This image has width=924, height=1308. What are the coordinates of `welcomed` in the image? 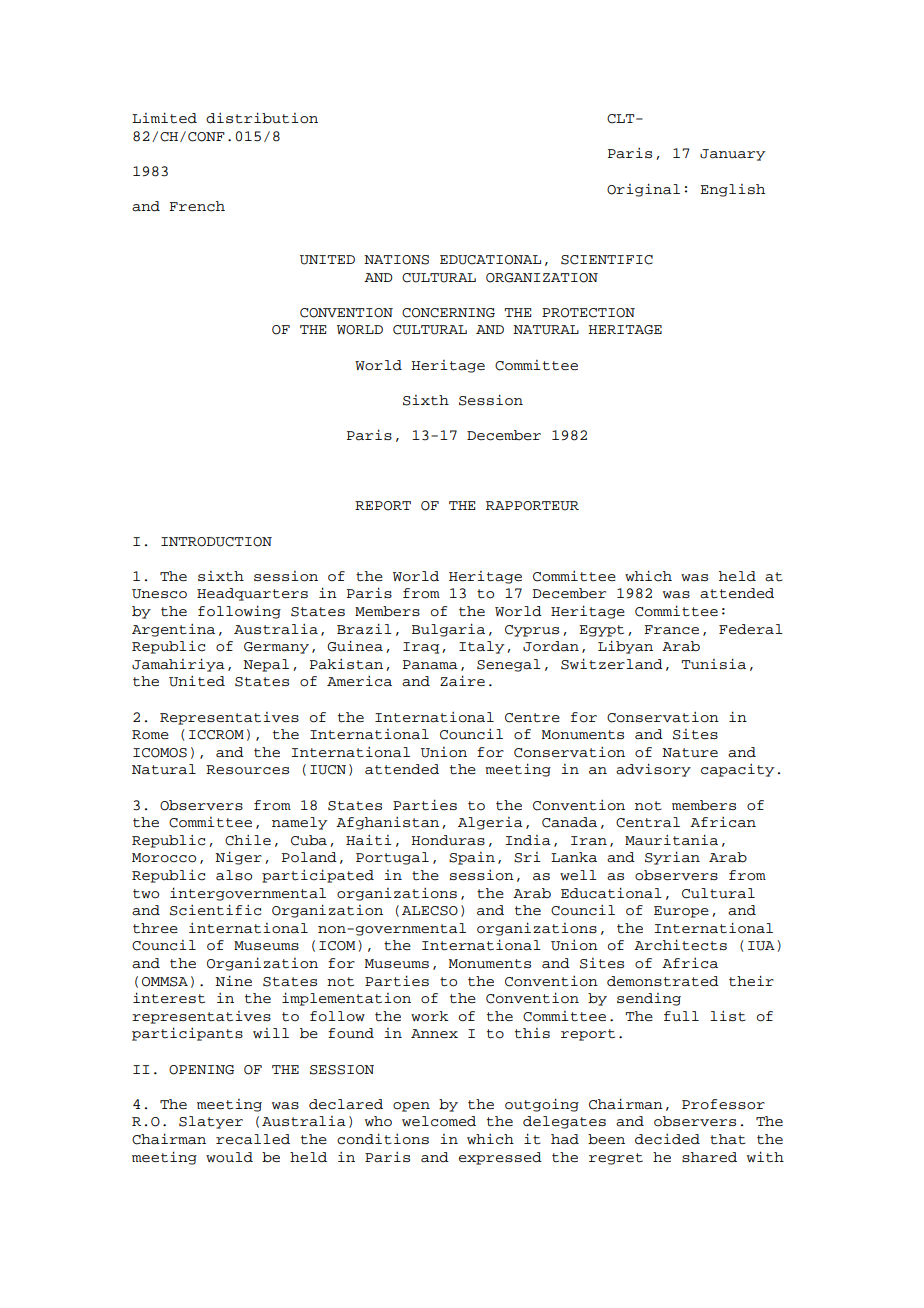 It's located at (439, 1121).
